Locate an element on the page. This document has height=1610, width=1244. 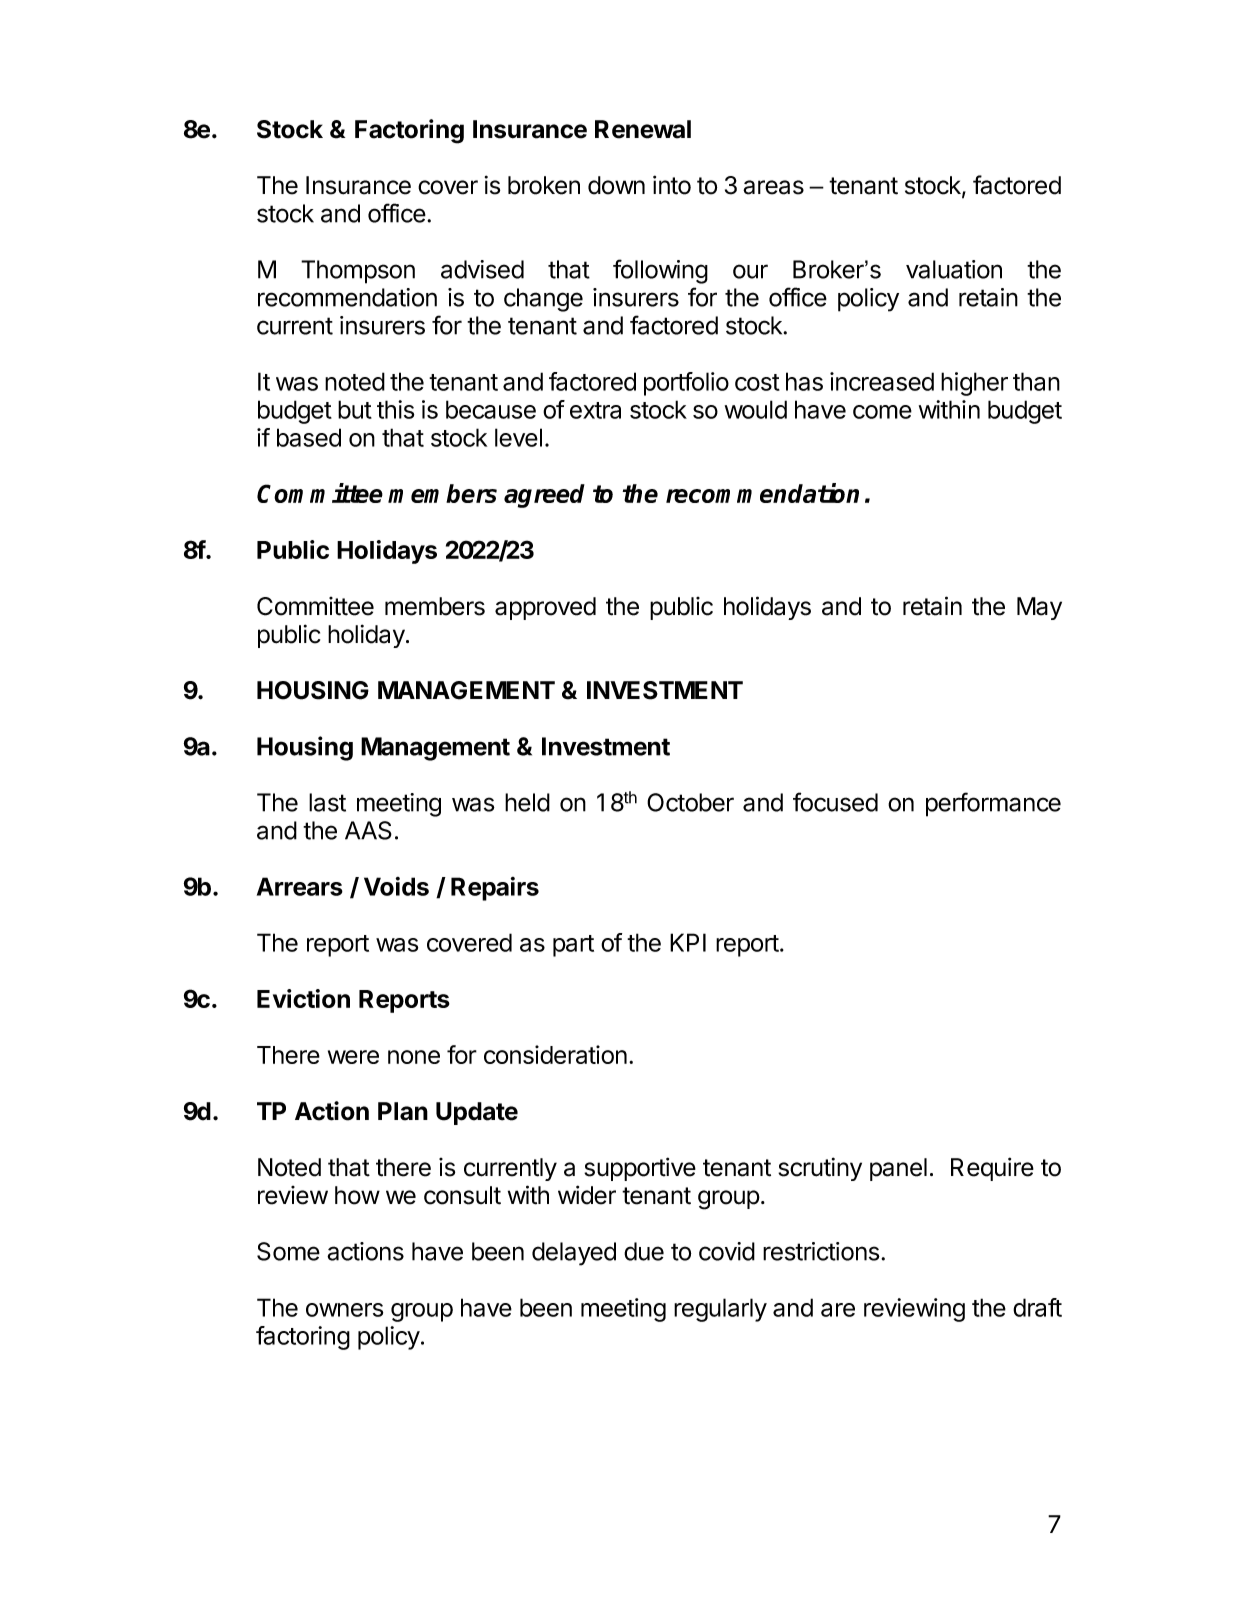
owners is located at coordinates (344, 1310).
